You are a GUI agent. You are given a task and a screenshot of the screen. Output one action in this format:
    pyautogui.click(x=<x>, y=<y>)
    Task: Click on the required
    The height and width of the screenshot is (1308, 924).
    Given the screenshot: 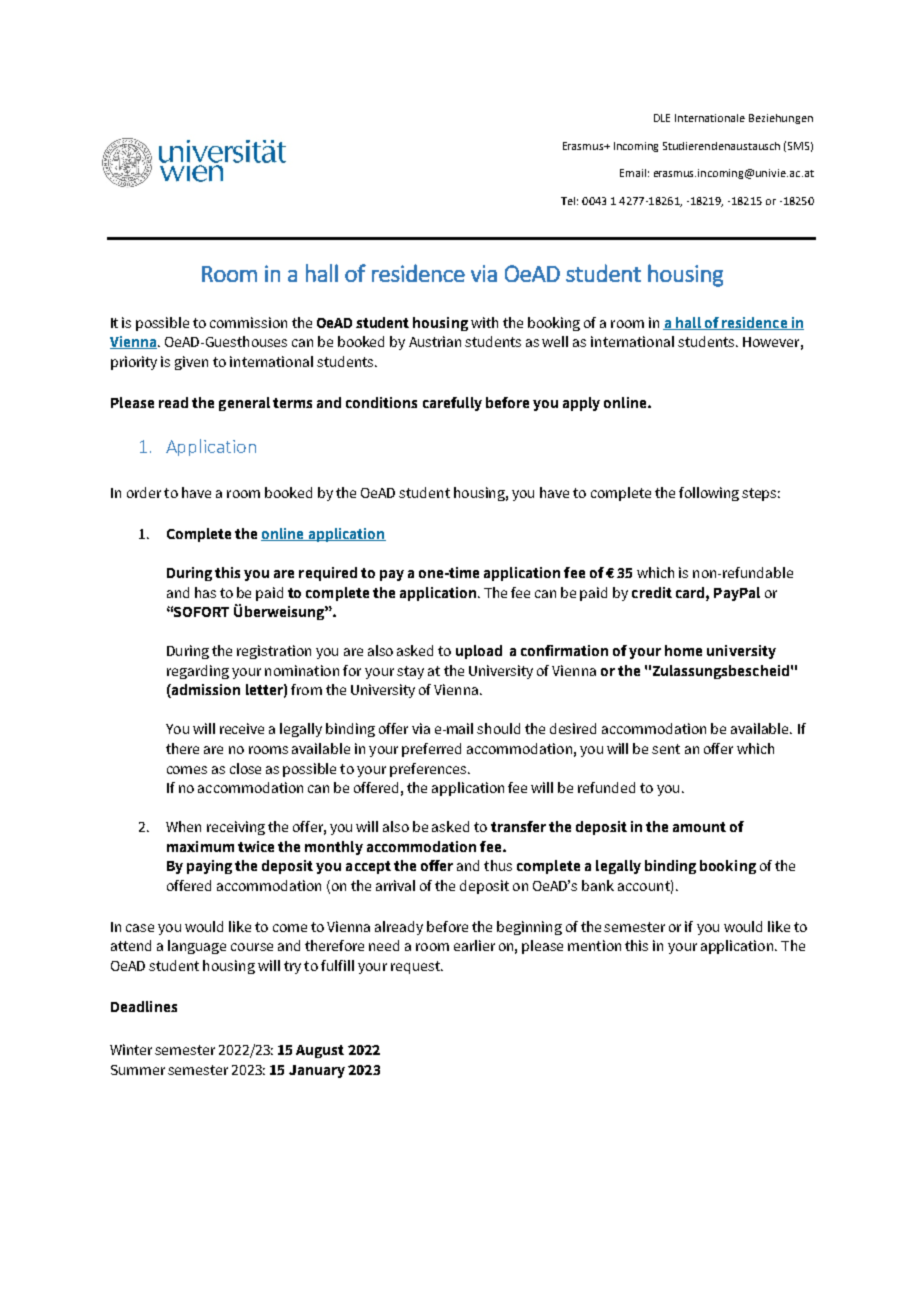 What is the action you would take?
    pyautogui.click(x=328, y=574)
